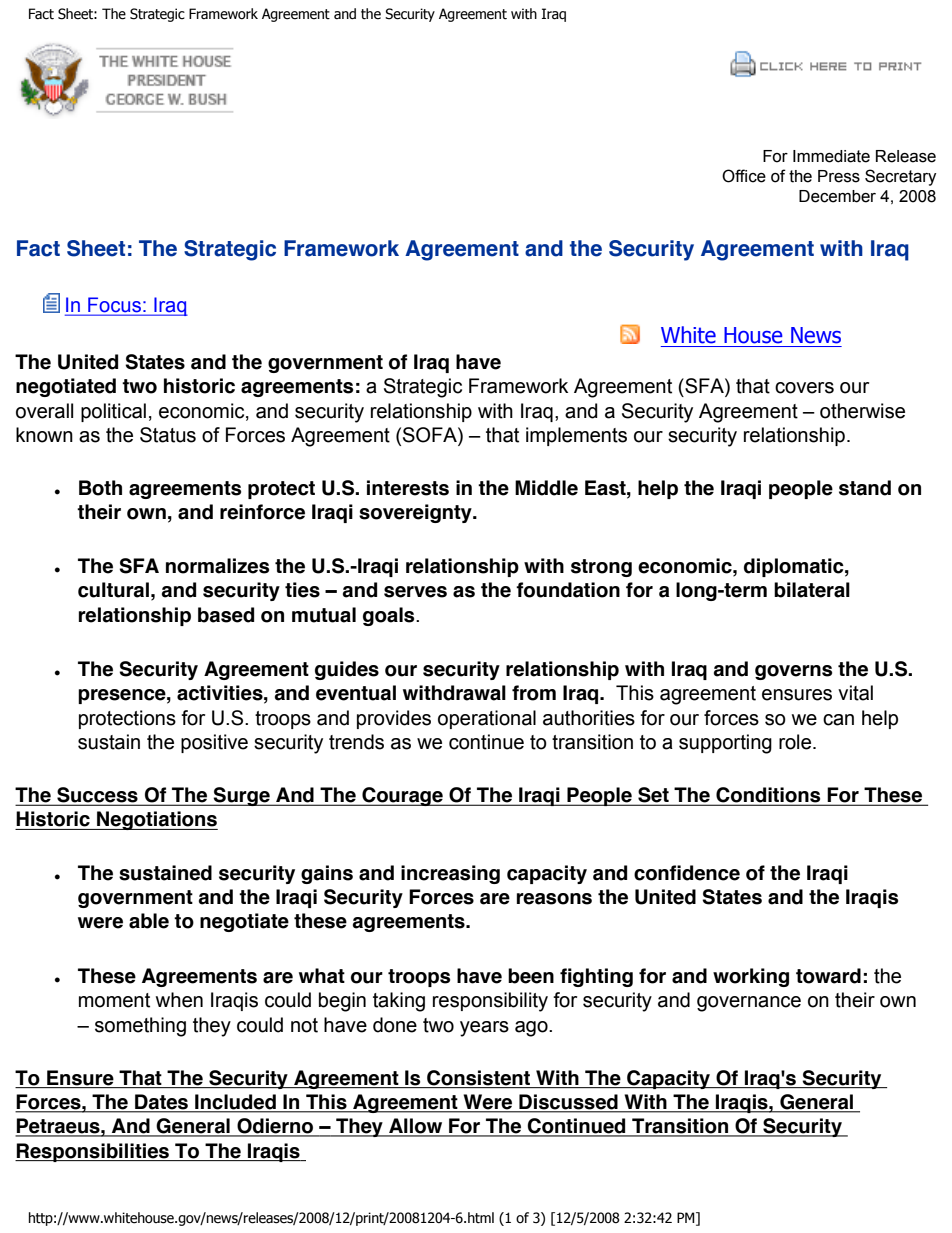 This document has width=952, height=1233. What do you see at coordinates (749, 1004) in the document?
I see `governance` at bounding box center [749, 1004].
